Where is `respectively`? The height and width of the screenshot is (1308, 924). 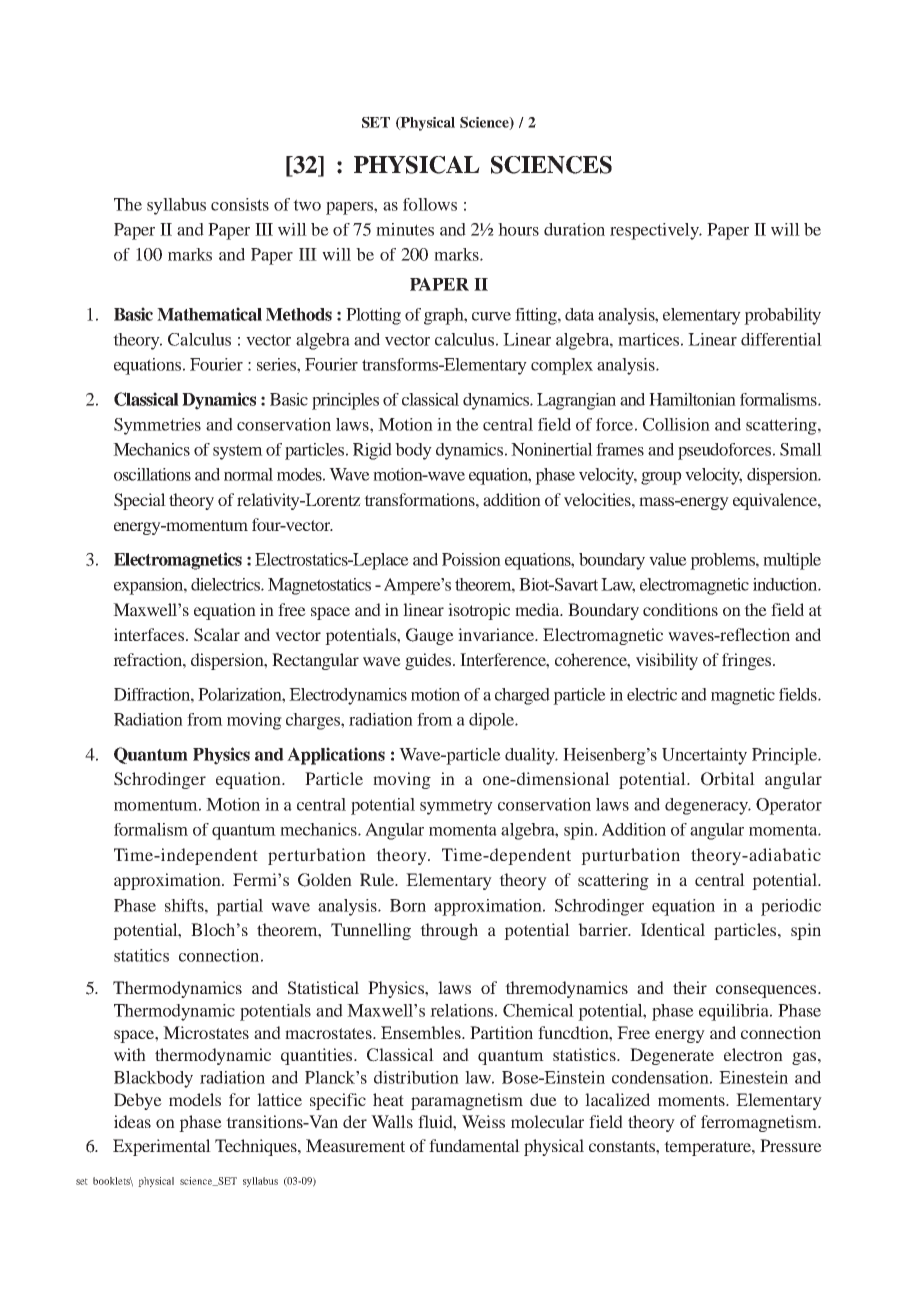 respectively is located at coordinates (655, 231).
